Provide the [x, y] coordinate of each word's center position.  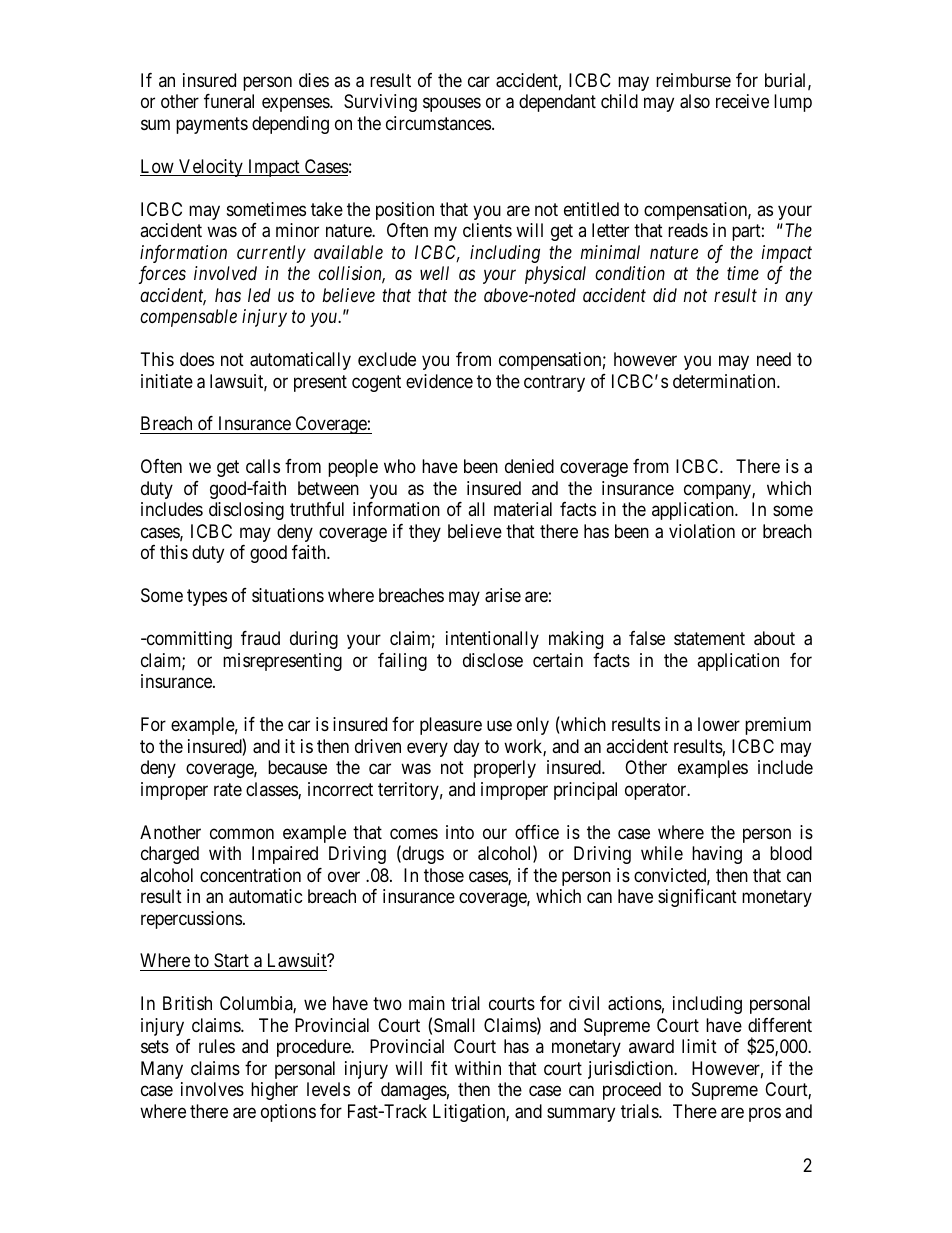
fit [439, 1068]
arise [503, 595]
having [717, 855]
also [695, 101]
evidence [439, 381]
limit [699, 1046]
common [242, 833]
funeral [229, 101]
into [460, 832]
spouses [452, 105]
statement [709, 639]
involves [212, 1089]
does [197, 359]
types [207, 598]
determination [725, 381]
